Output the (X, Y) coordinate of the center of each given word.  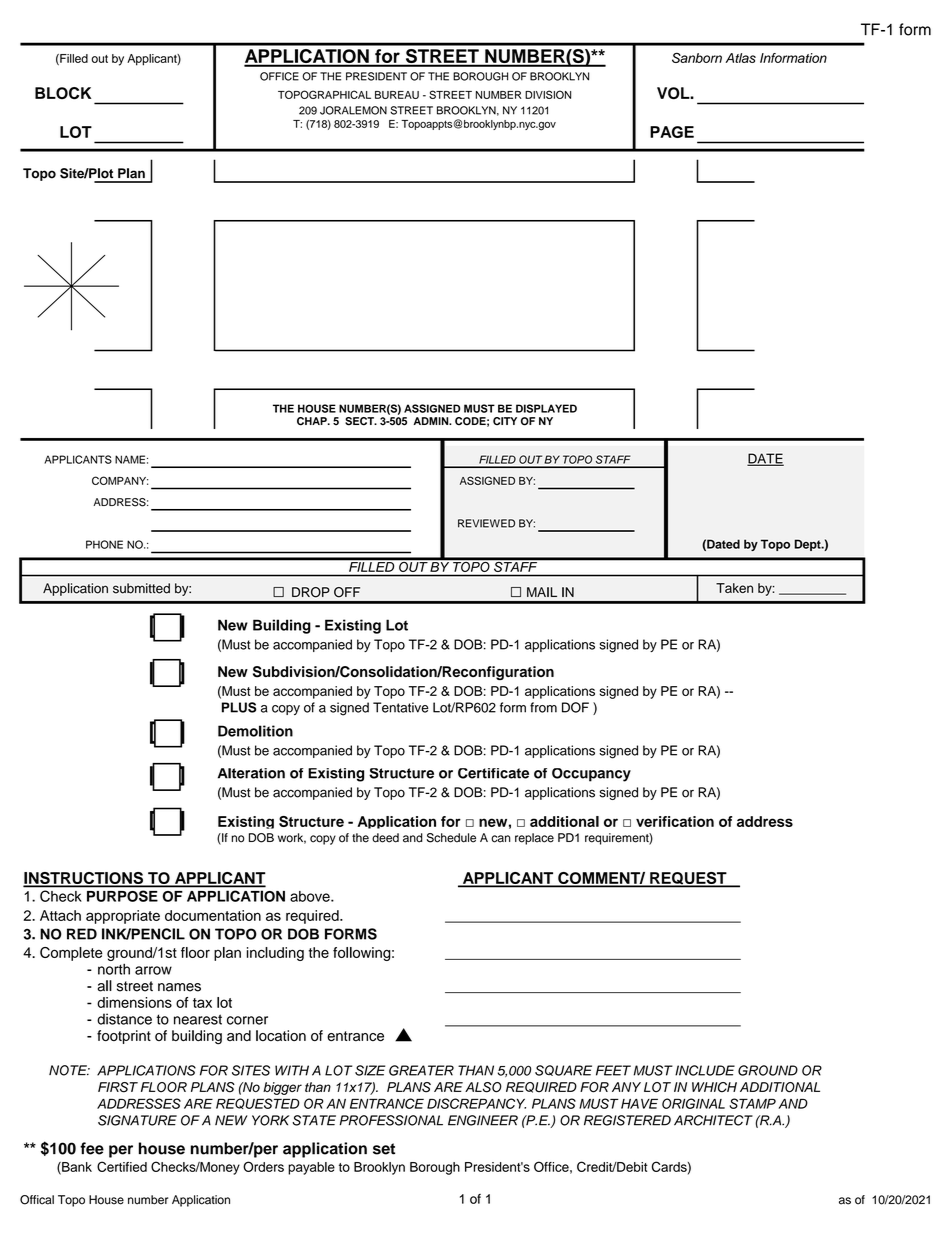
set (384, 1149)
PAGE (672, 132)
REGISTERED (627, 1120)
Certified (122, 1166)
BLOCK (63, 93)
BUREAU (397, 95)
